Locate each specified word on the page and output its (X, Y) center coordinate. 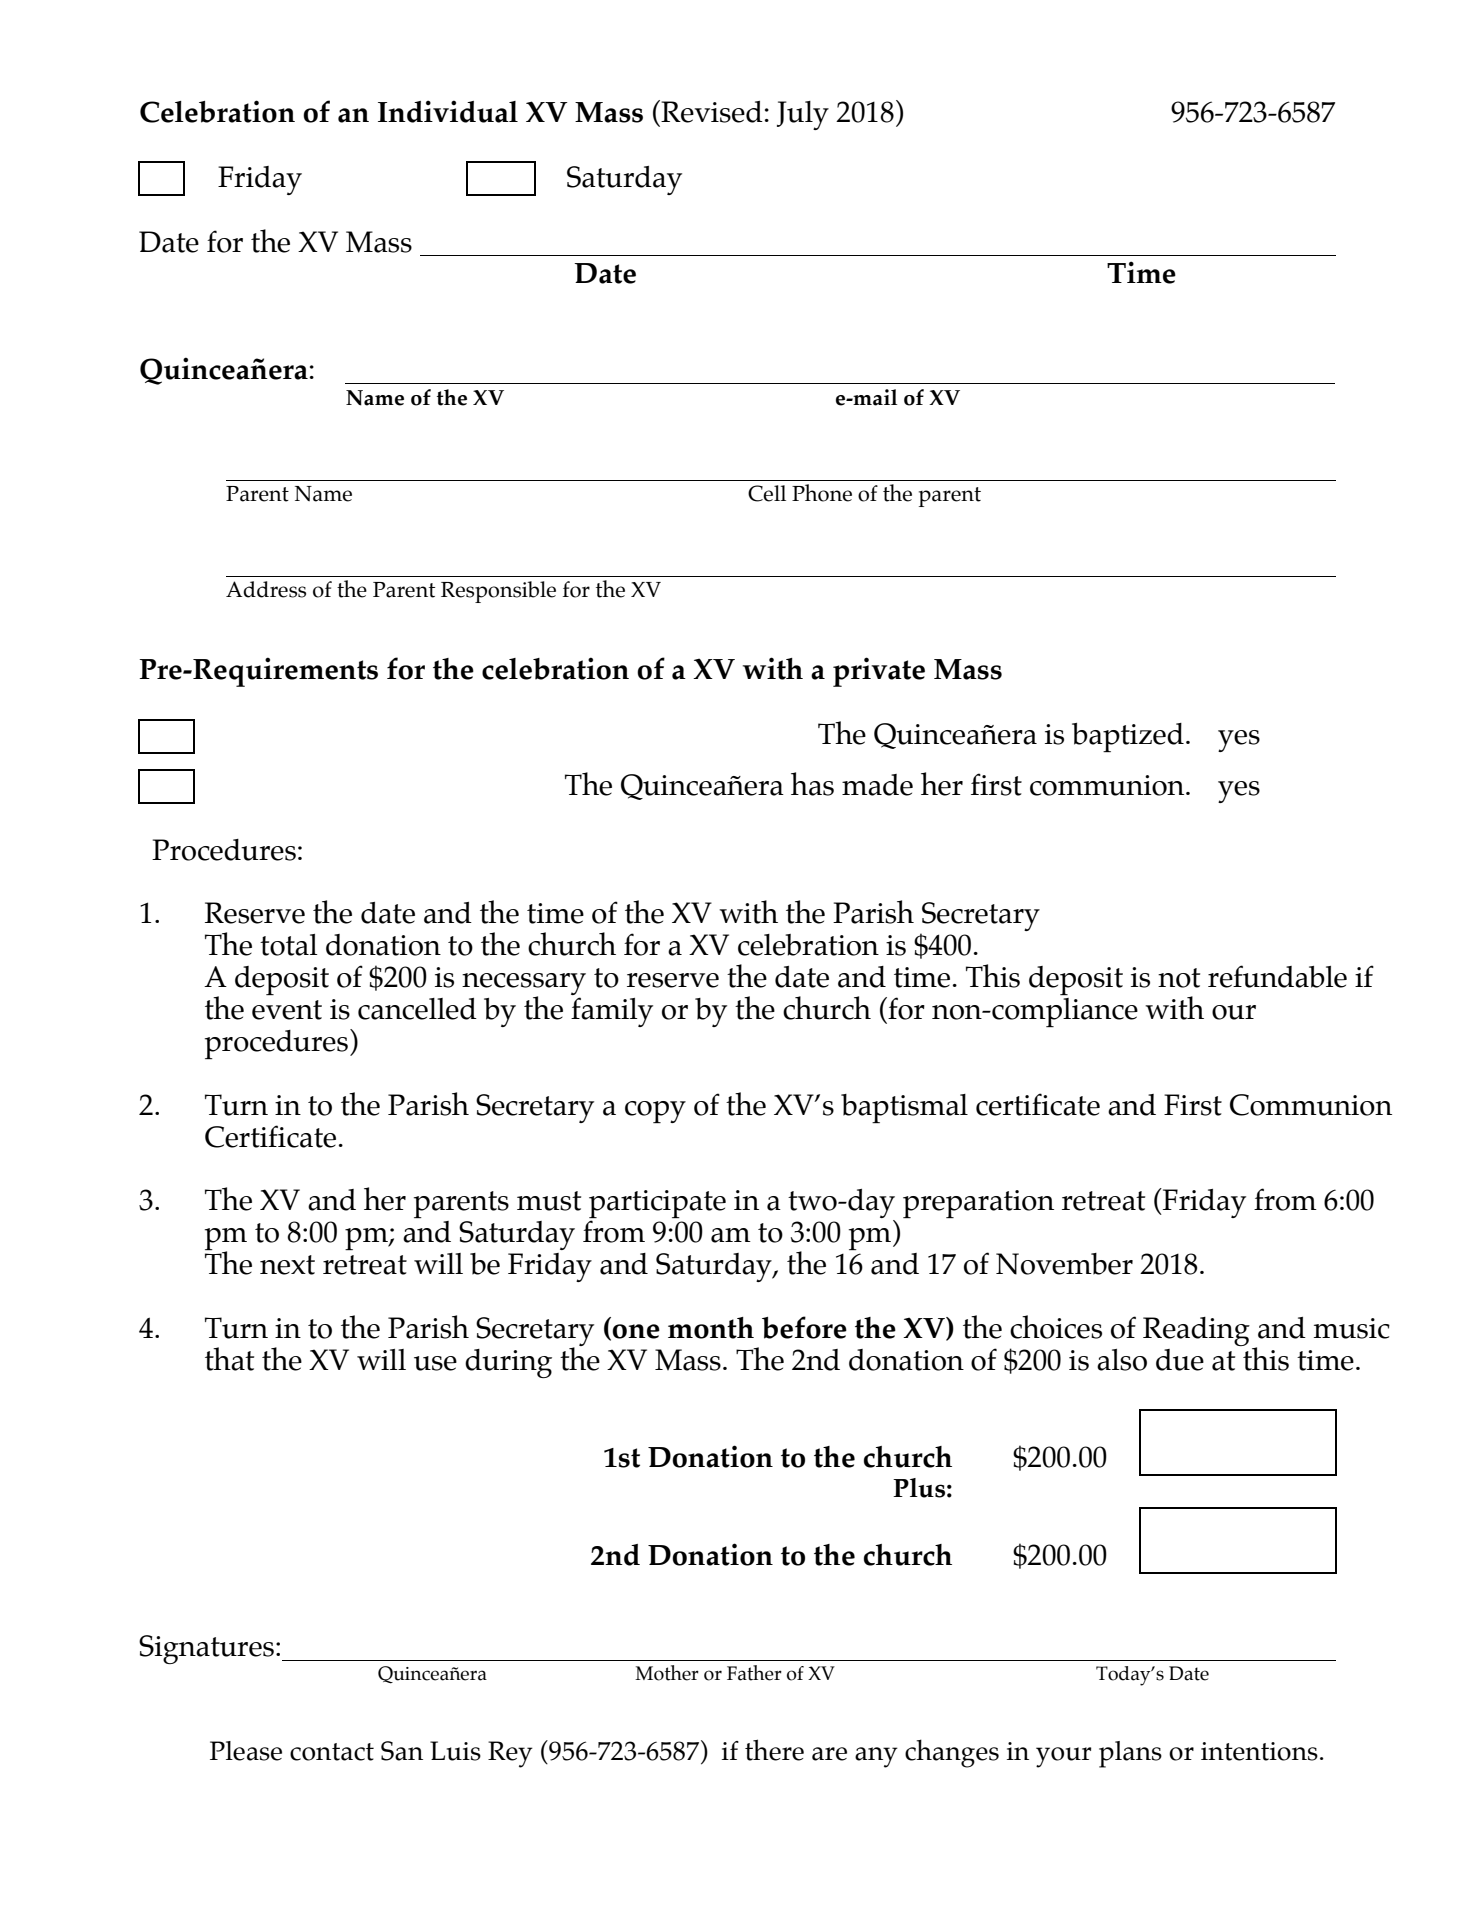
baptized (1128, 737)
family (612, 1012)
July (803, 115)
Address (266, 589)
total (289, 945)
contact (332, 1752)
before (804, 1327)
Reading (1196, 1331)
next (287, 1265)
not (1179, 978)
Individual (448, 111)
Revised (711, 111)
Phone (822, 493)
